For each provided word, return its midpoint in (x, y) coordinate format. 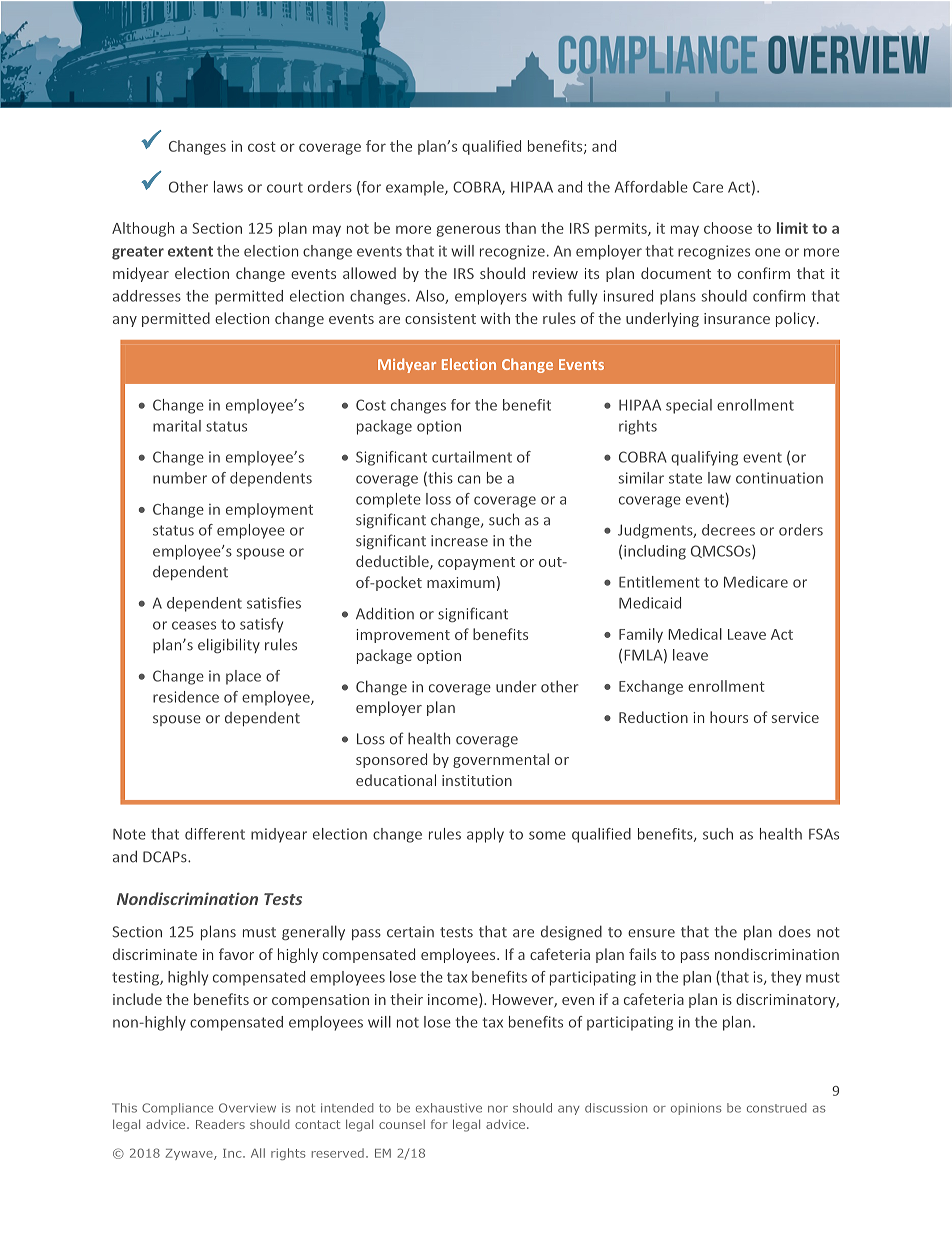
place (243, 677)
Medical (695, 634)
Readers (220, 1124)
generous (468, 231)
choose (728, 228)
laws (228, 187)
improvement (403, 636)
